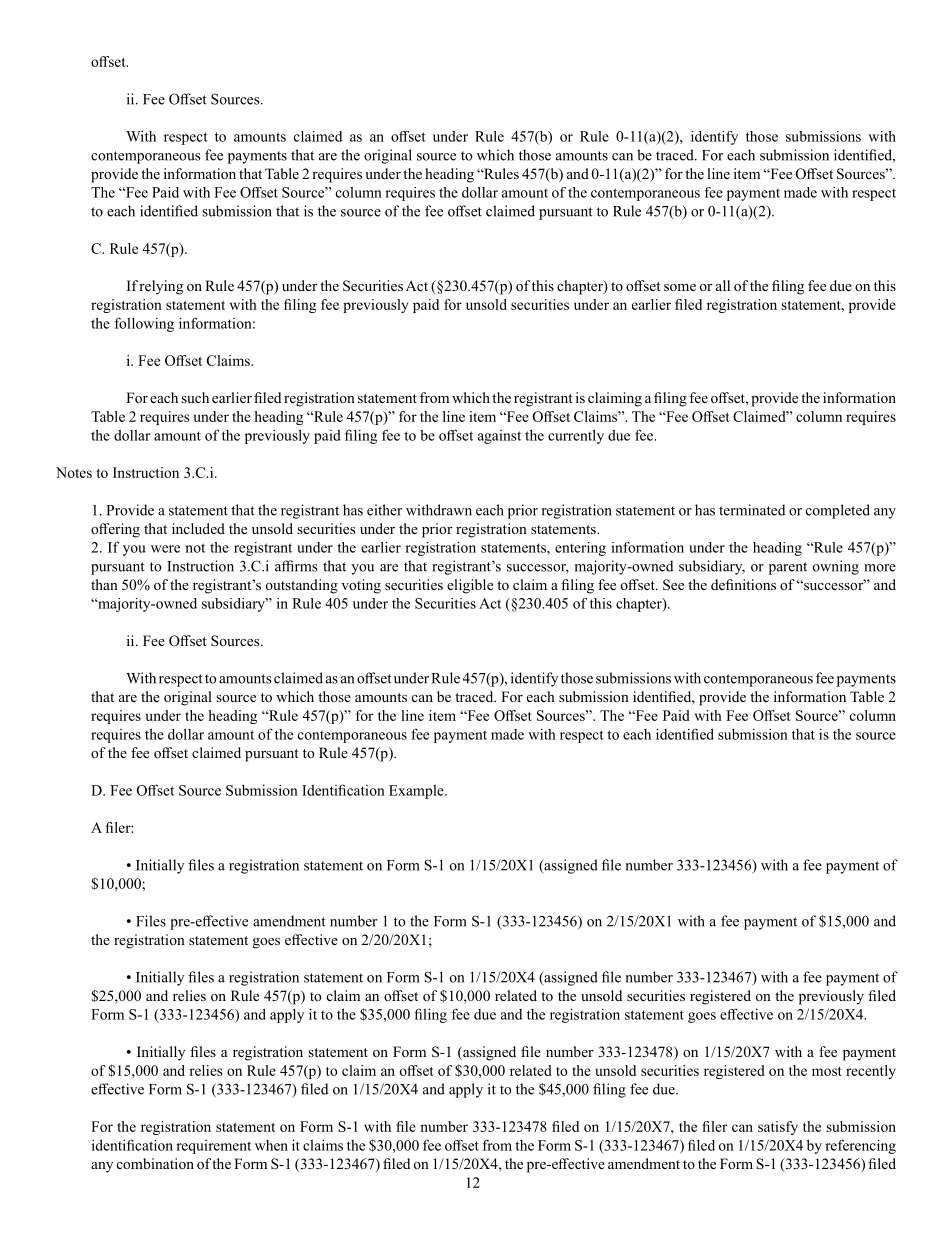  I want to click on parent, so click(788, 568).
